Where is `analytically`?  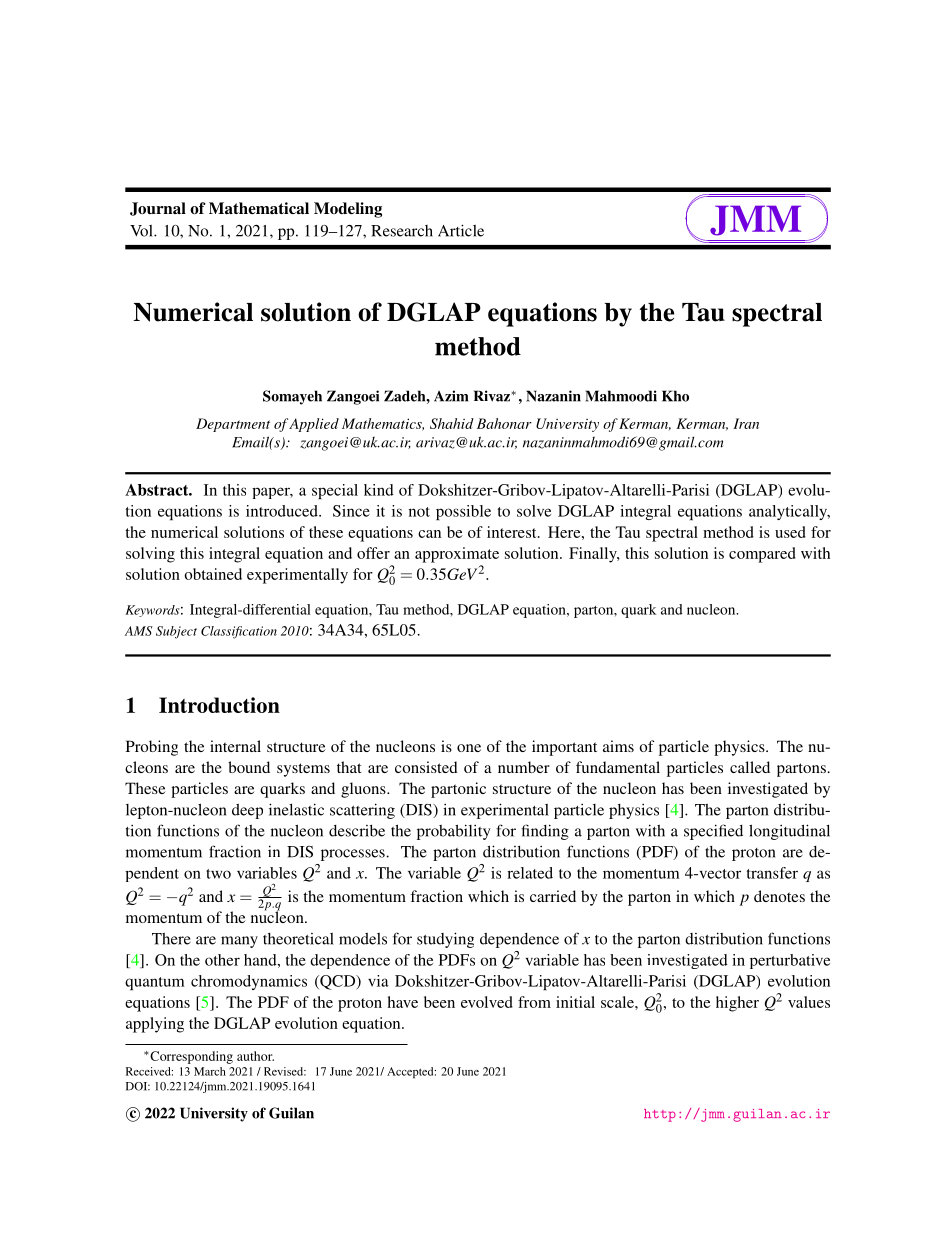 analytically is located at coordinates (789, 512).
